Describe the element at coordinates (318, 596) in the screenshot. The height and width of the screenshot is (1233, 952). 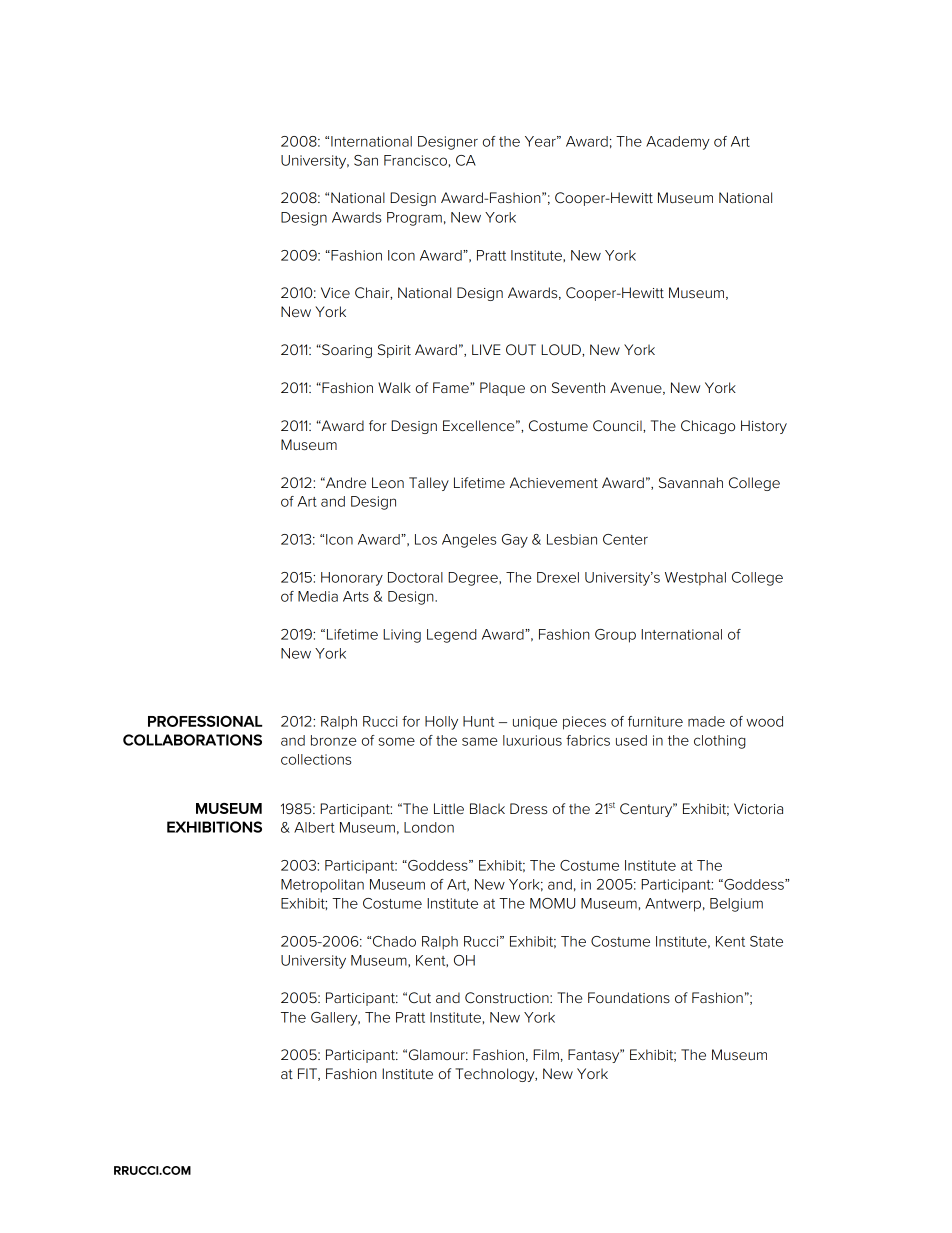
I see `Media` at that location.
